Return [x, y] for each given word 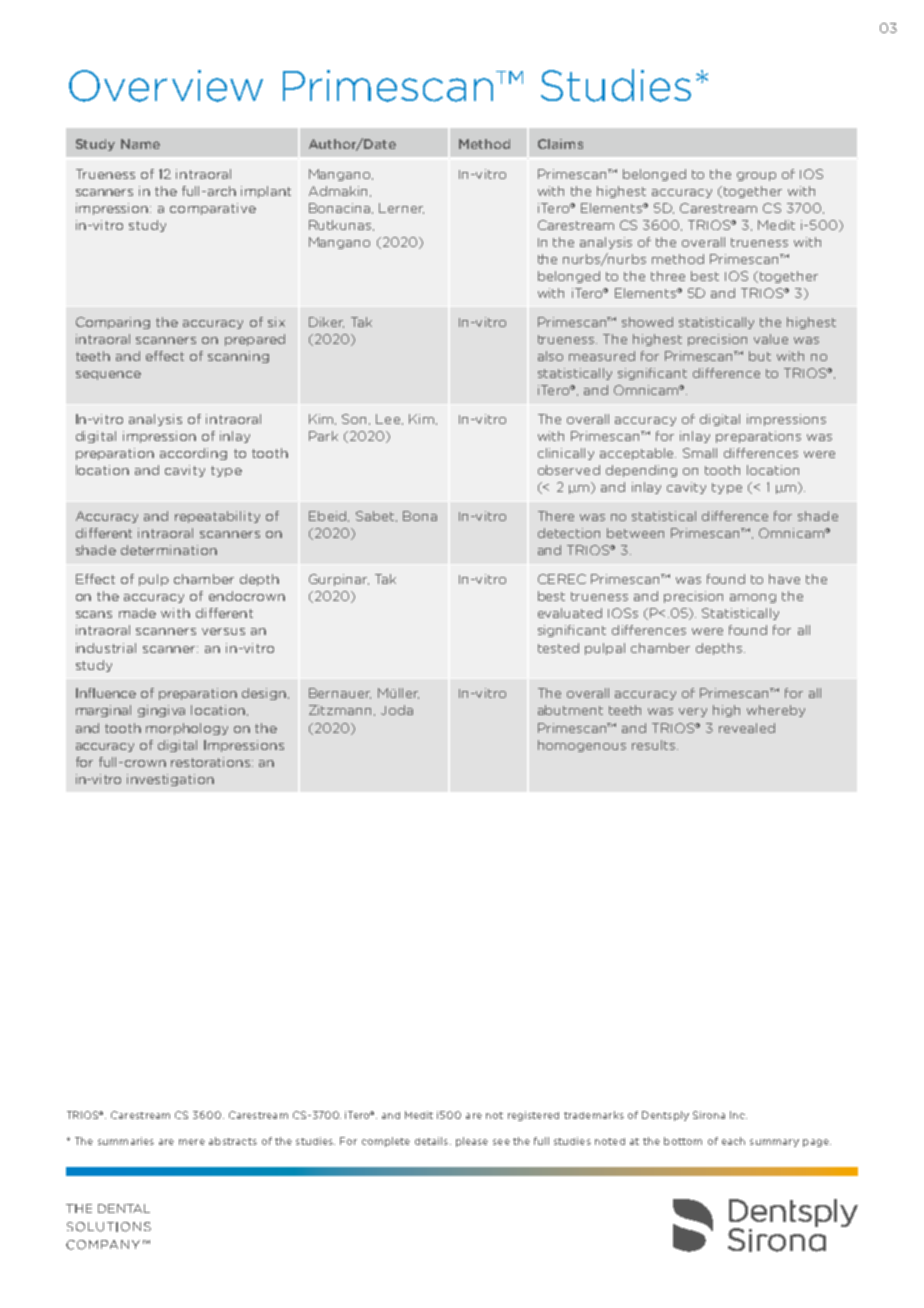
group [756, 176]
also [550, 356]
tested [558, 648]
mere [192, 1142]
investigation [170, 780]
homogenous [582, 746]
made [137, 613]
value [771, 339]
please [472, 1142]
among [753, 598]
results [655, 745]
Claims [560, 144]
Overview [166, 86]
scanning [238, 357]
